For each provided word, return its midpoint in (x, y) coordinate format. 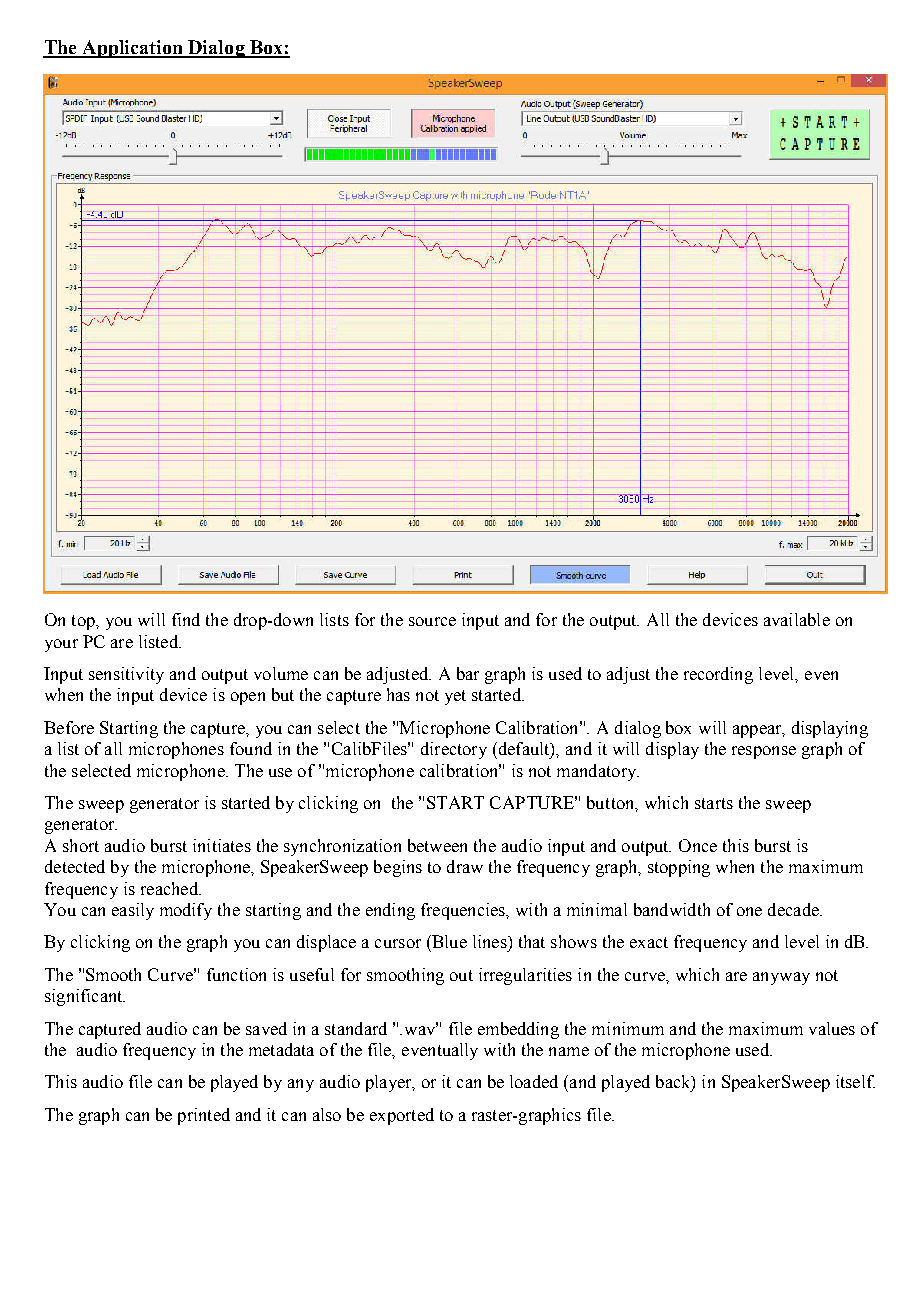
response (764, 752)
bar (468, 673)
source (432, 621)
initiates (222, 845)
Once (698, 845)
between (437, 845)
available (797, 619)
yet (455, 697)
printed (204, 1116)
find (186, 619)
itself (855, 1081)
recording (718, 675)
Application (132, 49)
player (390, 1083)
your (61, 645)
